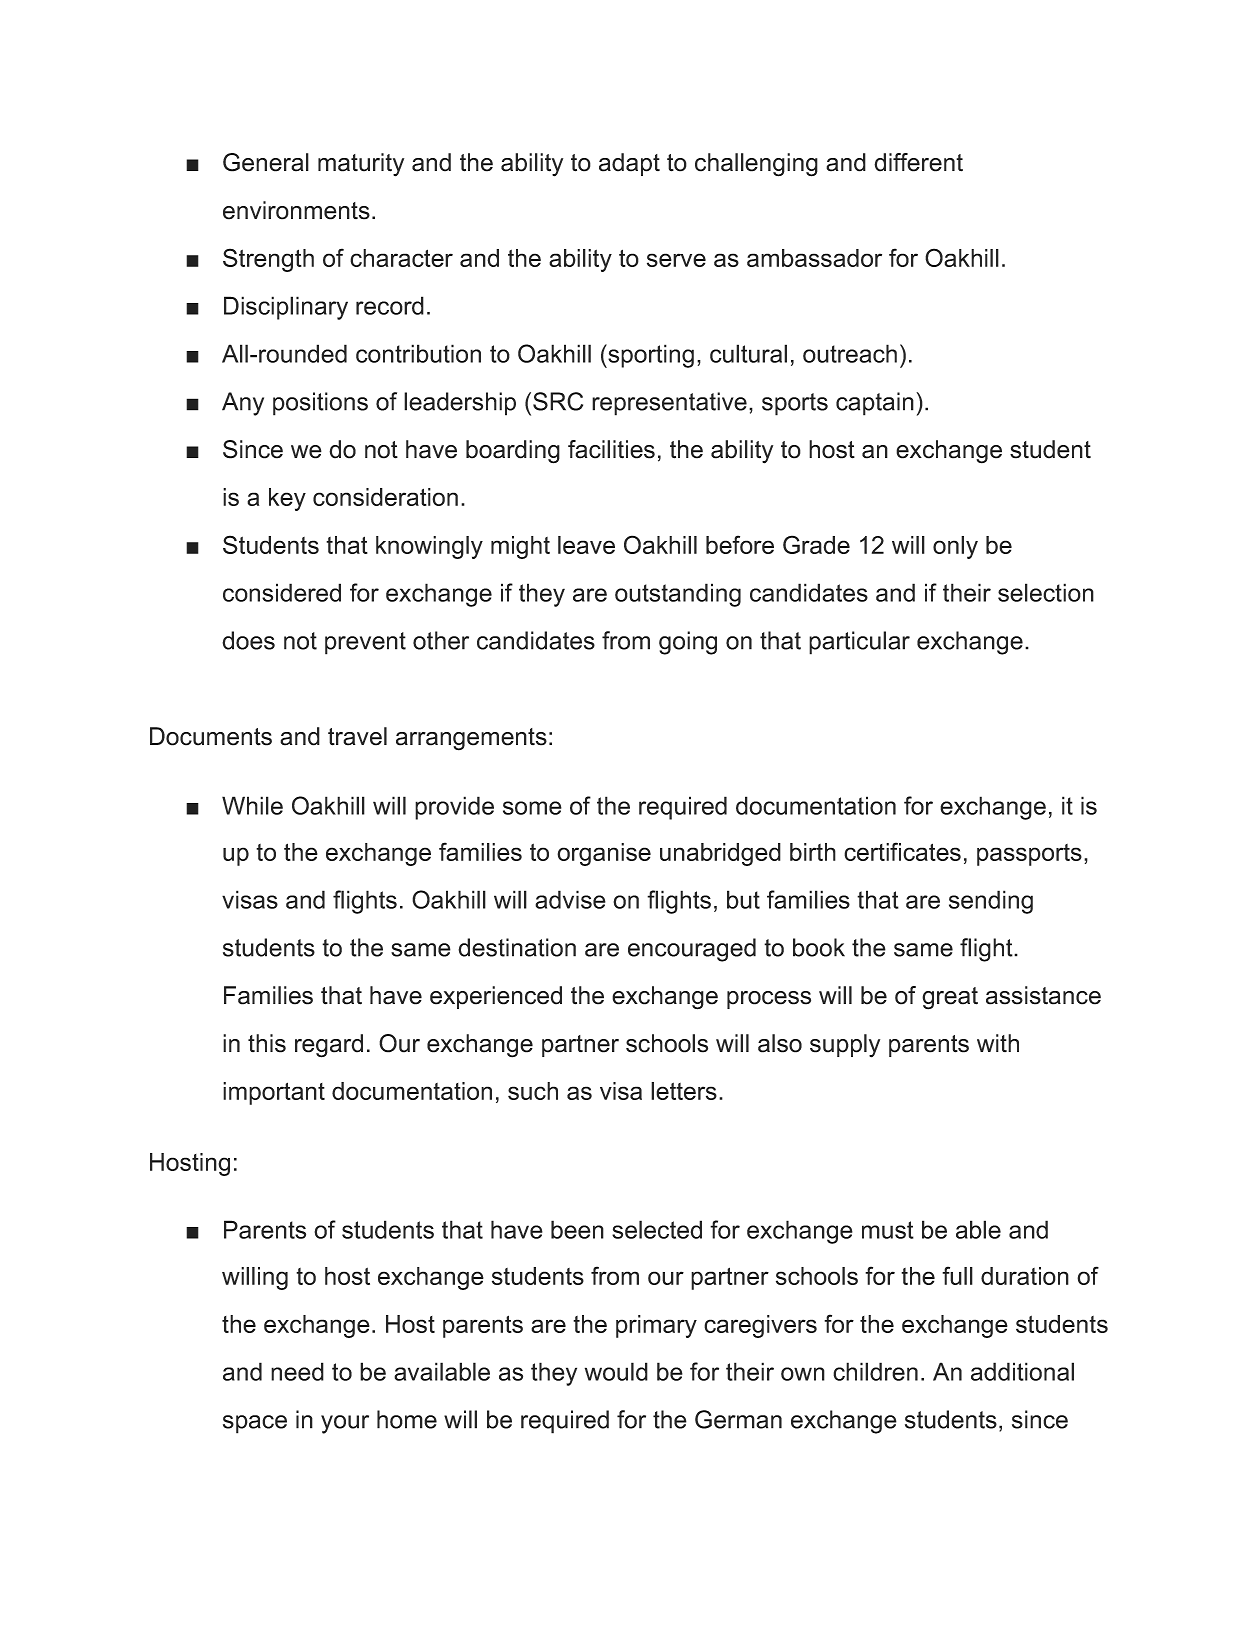  I want to click on environments, so click(296, 210).
